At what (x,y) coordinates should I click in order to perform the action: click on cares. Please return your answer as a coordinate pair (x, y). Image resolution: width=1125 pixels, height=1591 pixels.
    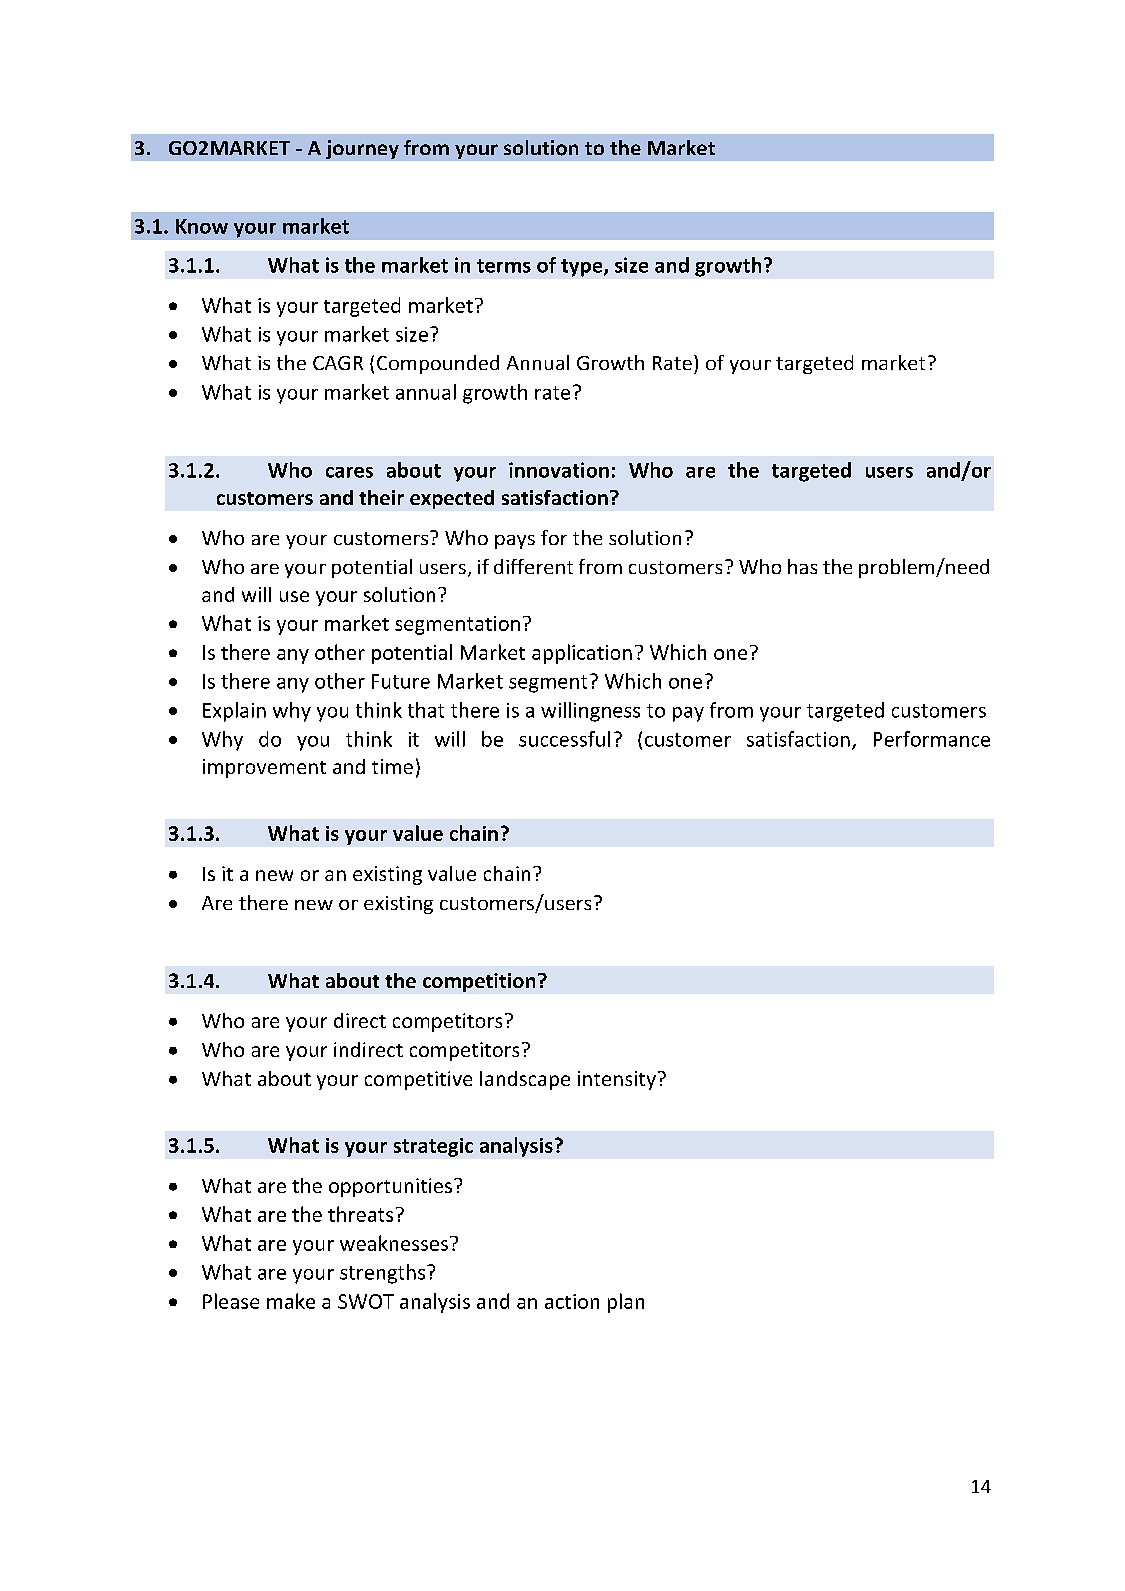
    Looking at the image, I should click on (349, 472).
